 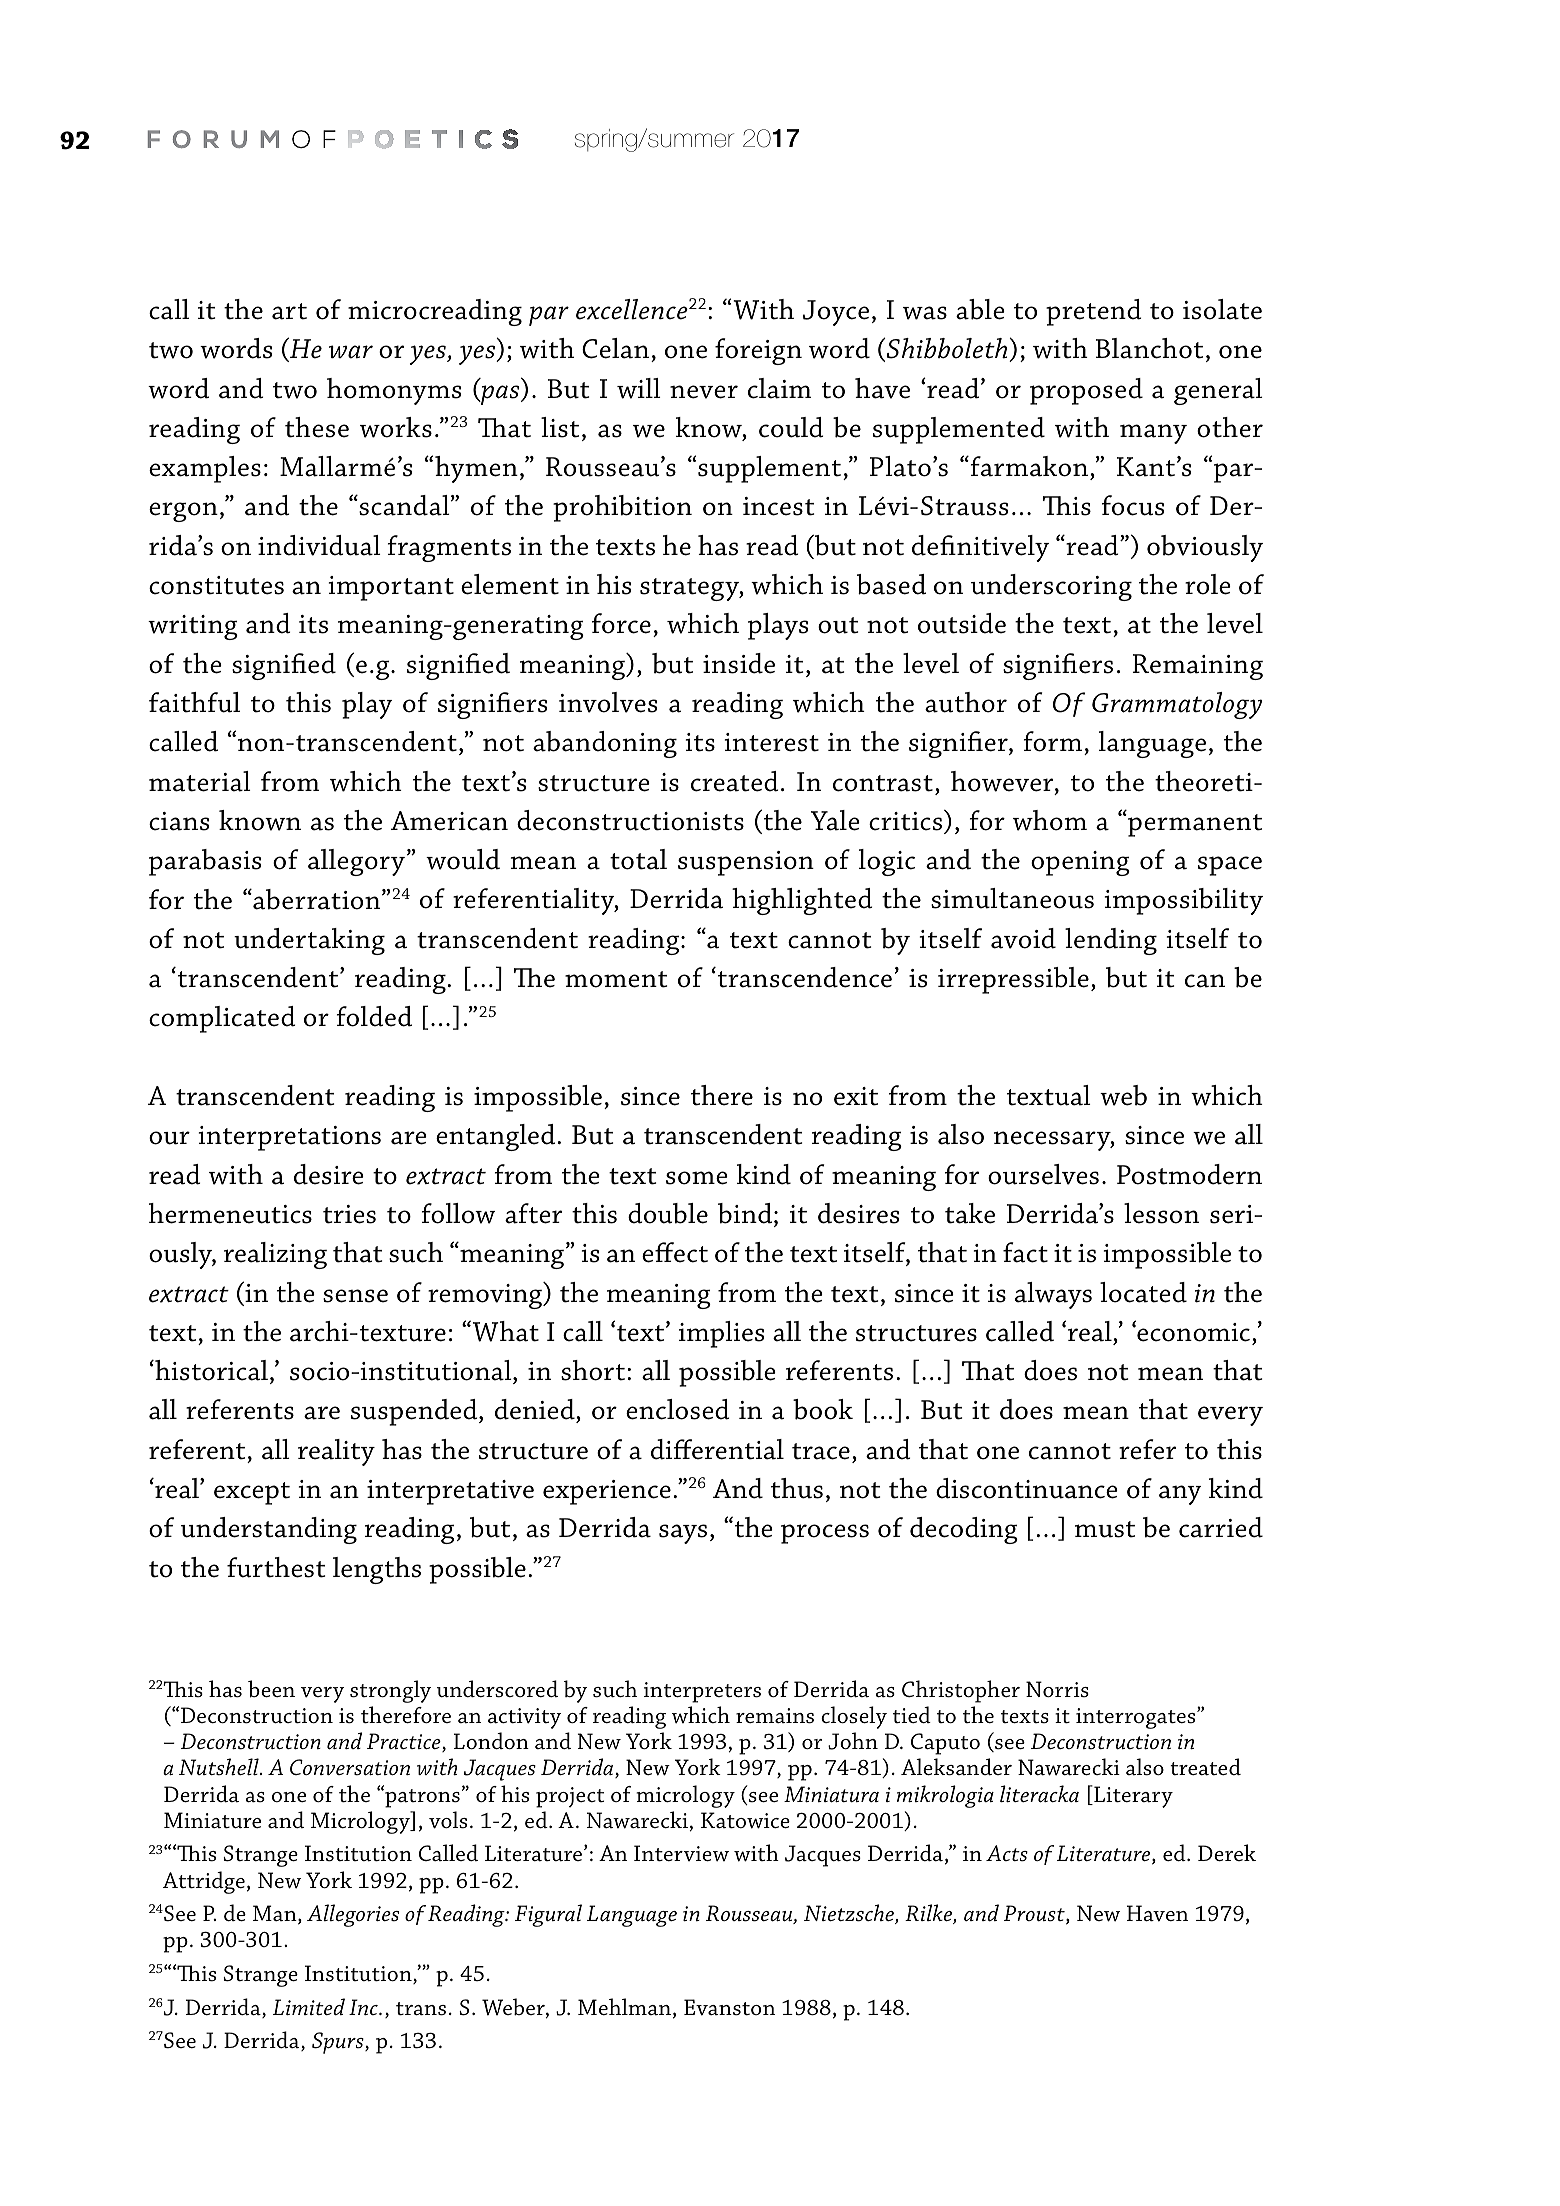 I want to click on Limited, so click(x=309, y=2006).
